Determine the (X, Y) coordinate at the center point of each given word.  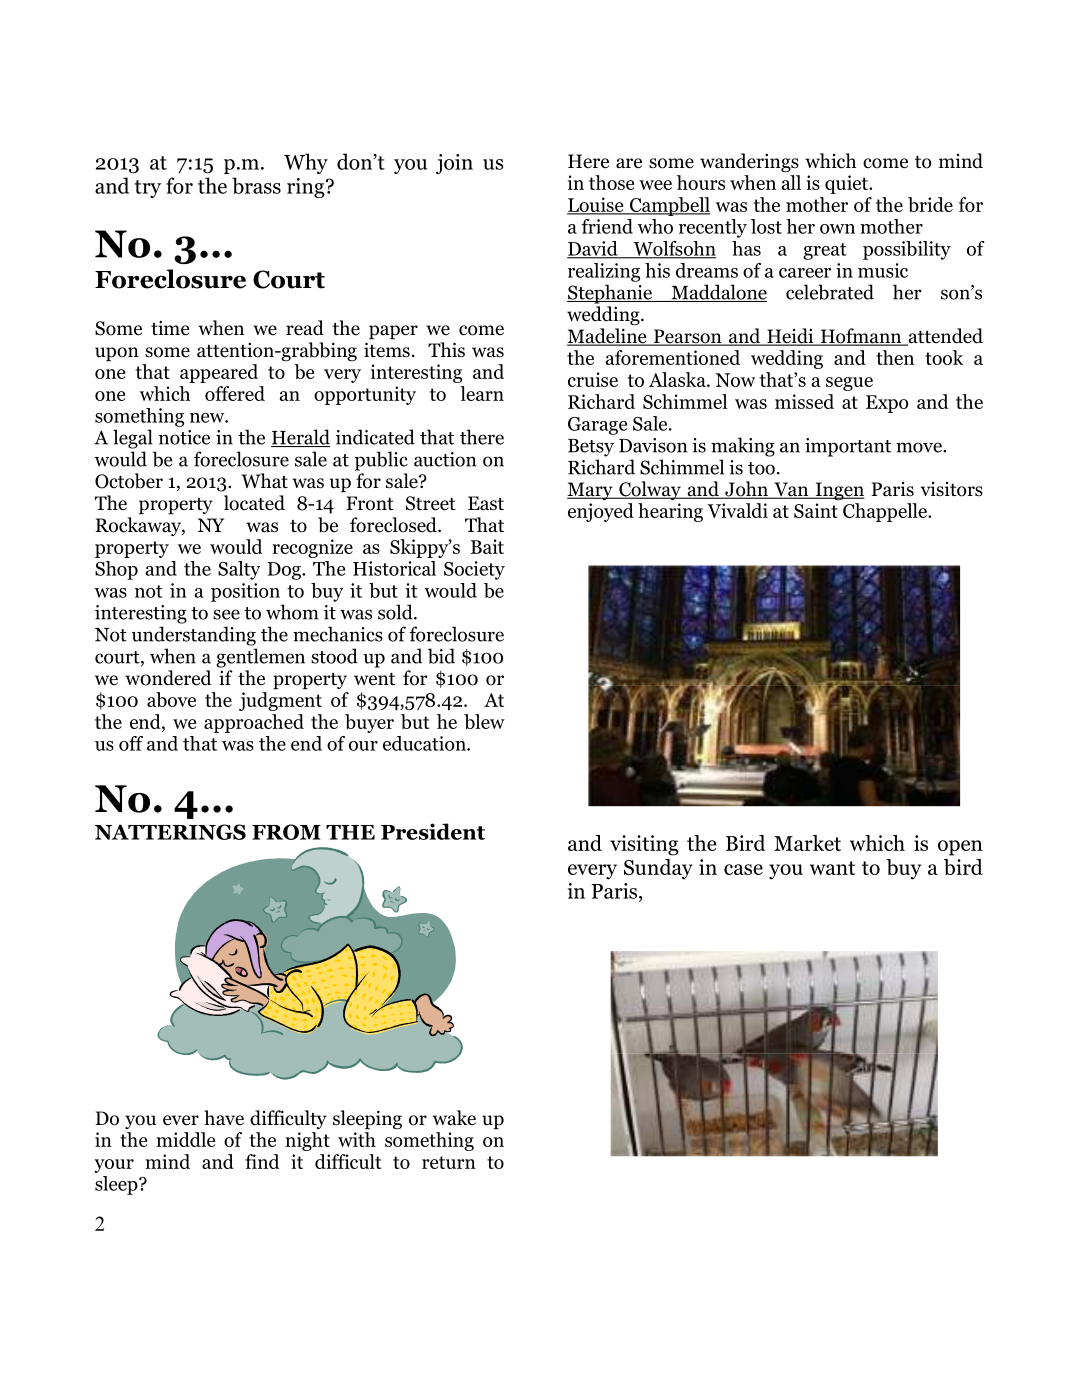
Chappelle (886, 512)
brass (256, 185)
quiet (847, 184)
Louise (596, 205)
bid (441, 656)
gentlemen (260, 658)
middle (185, 1139)
